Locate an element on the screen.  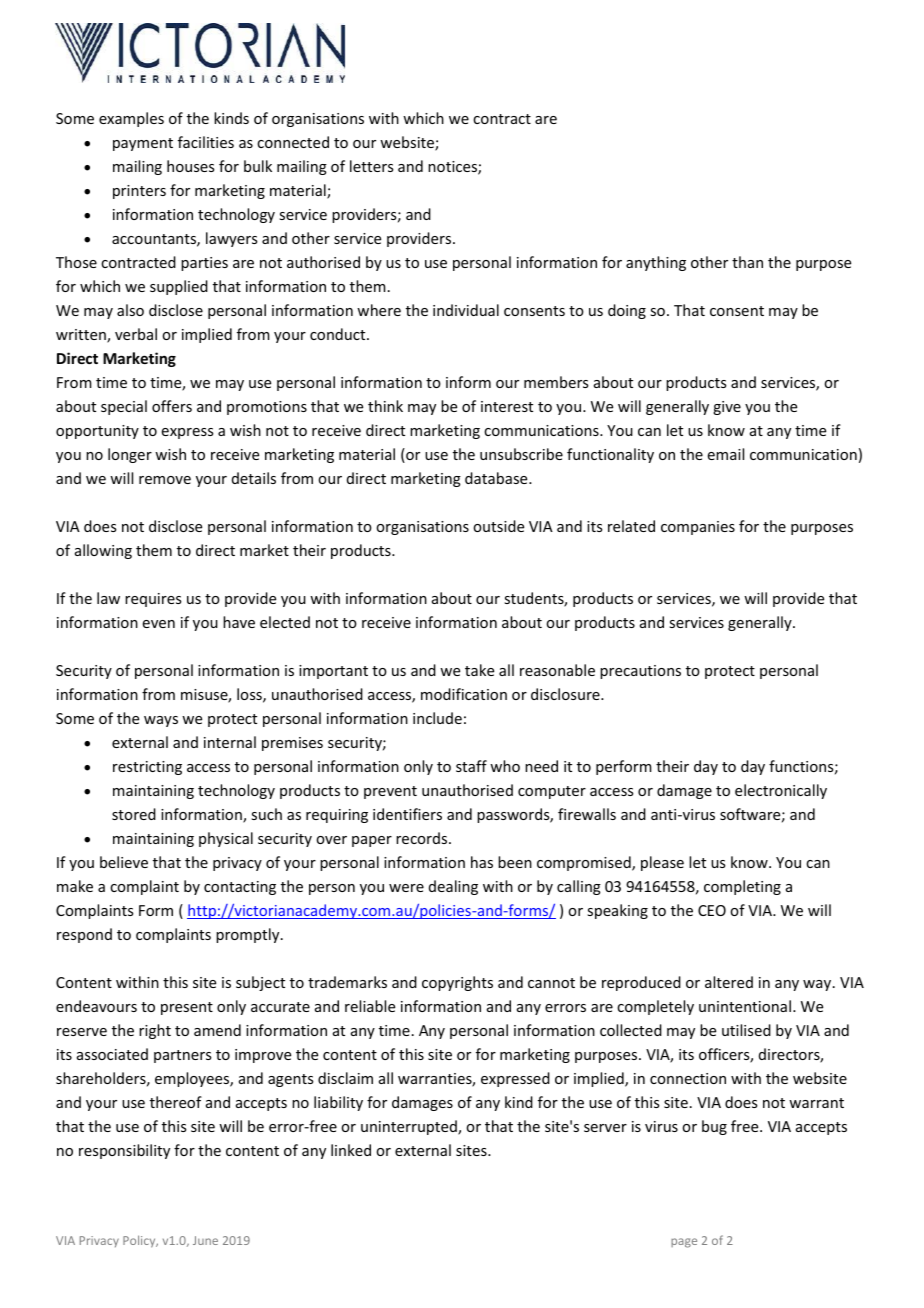
payment is located at coordinates (143, 144).
